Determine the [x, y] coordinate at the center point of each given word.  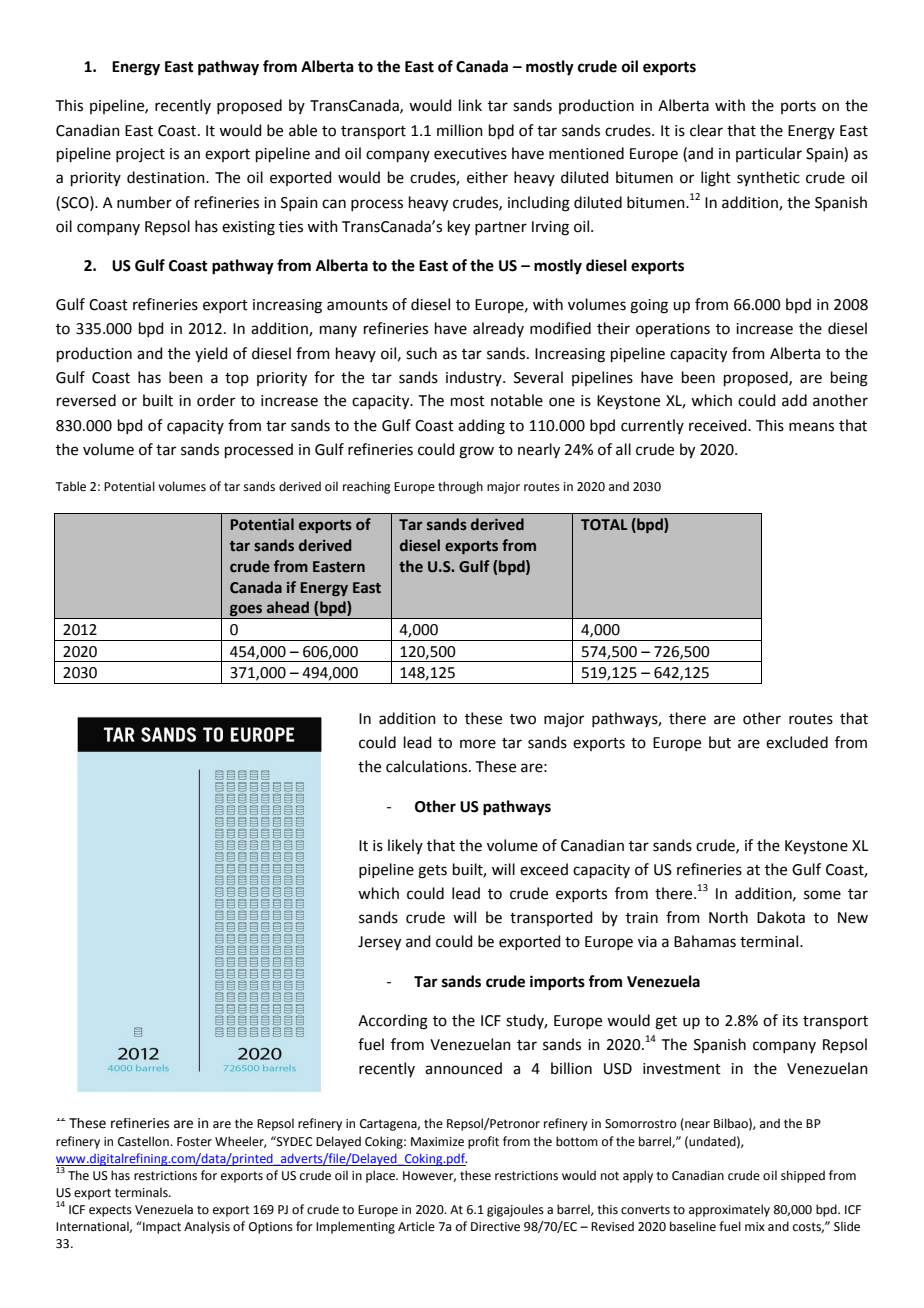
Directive [495, 1227]
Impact [161, 1227]
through [460, 487]
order [216, 400]
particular [769, 154]
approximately [729, 1210]
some [822, 895]
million [460, 130]
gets [432, 872]
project [140, 155]
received [719, 425]
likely [405, 846]
